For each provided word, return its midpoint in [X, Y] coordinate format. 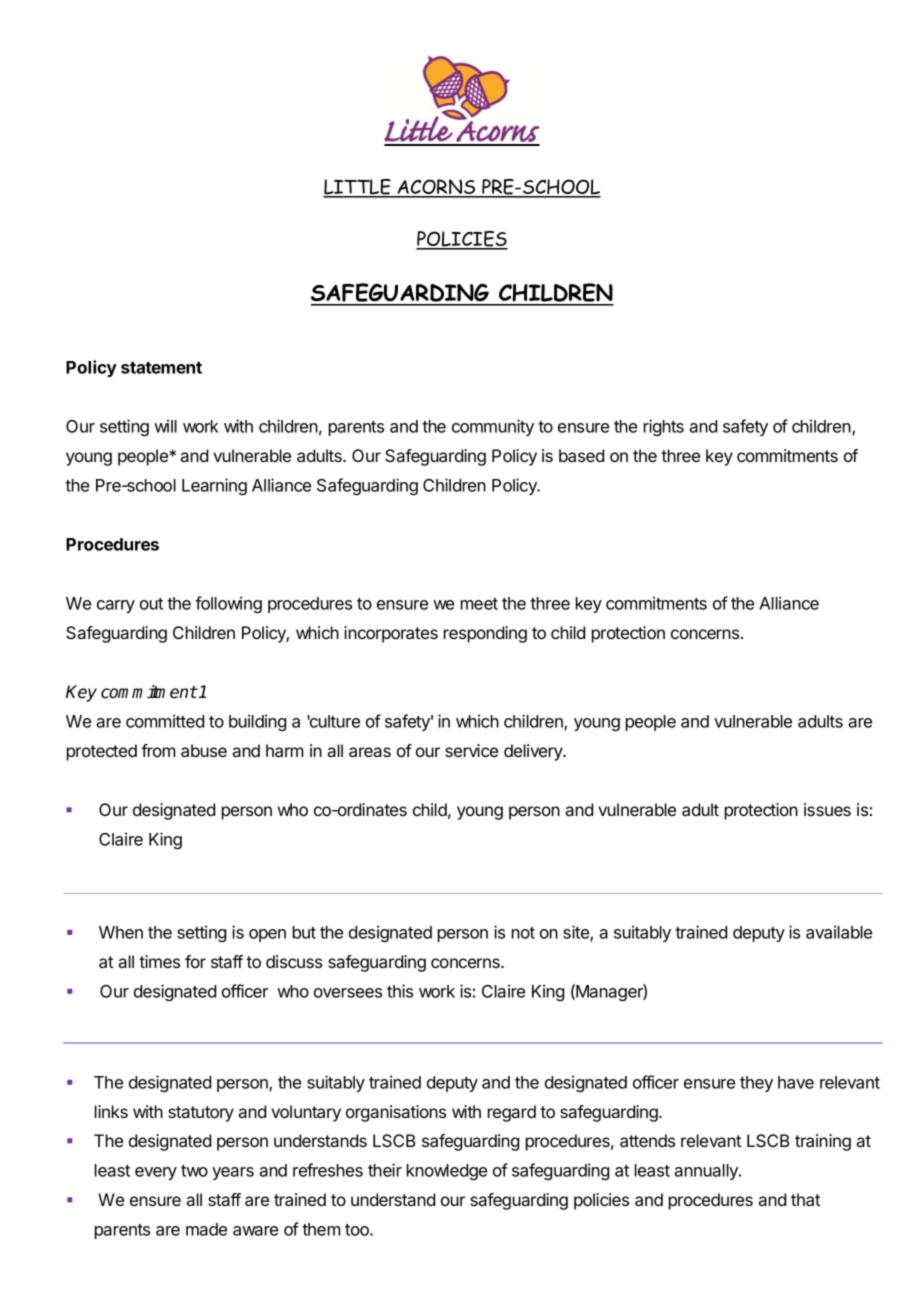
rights [664, 427]
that [805, 1199]
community [493, 427]
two [194, 1171]
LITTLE [358, 188]
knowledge [447, 1172]
